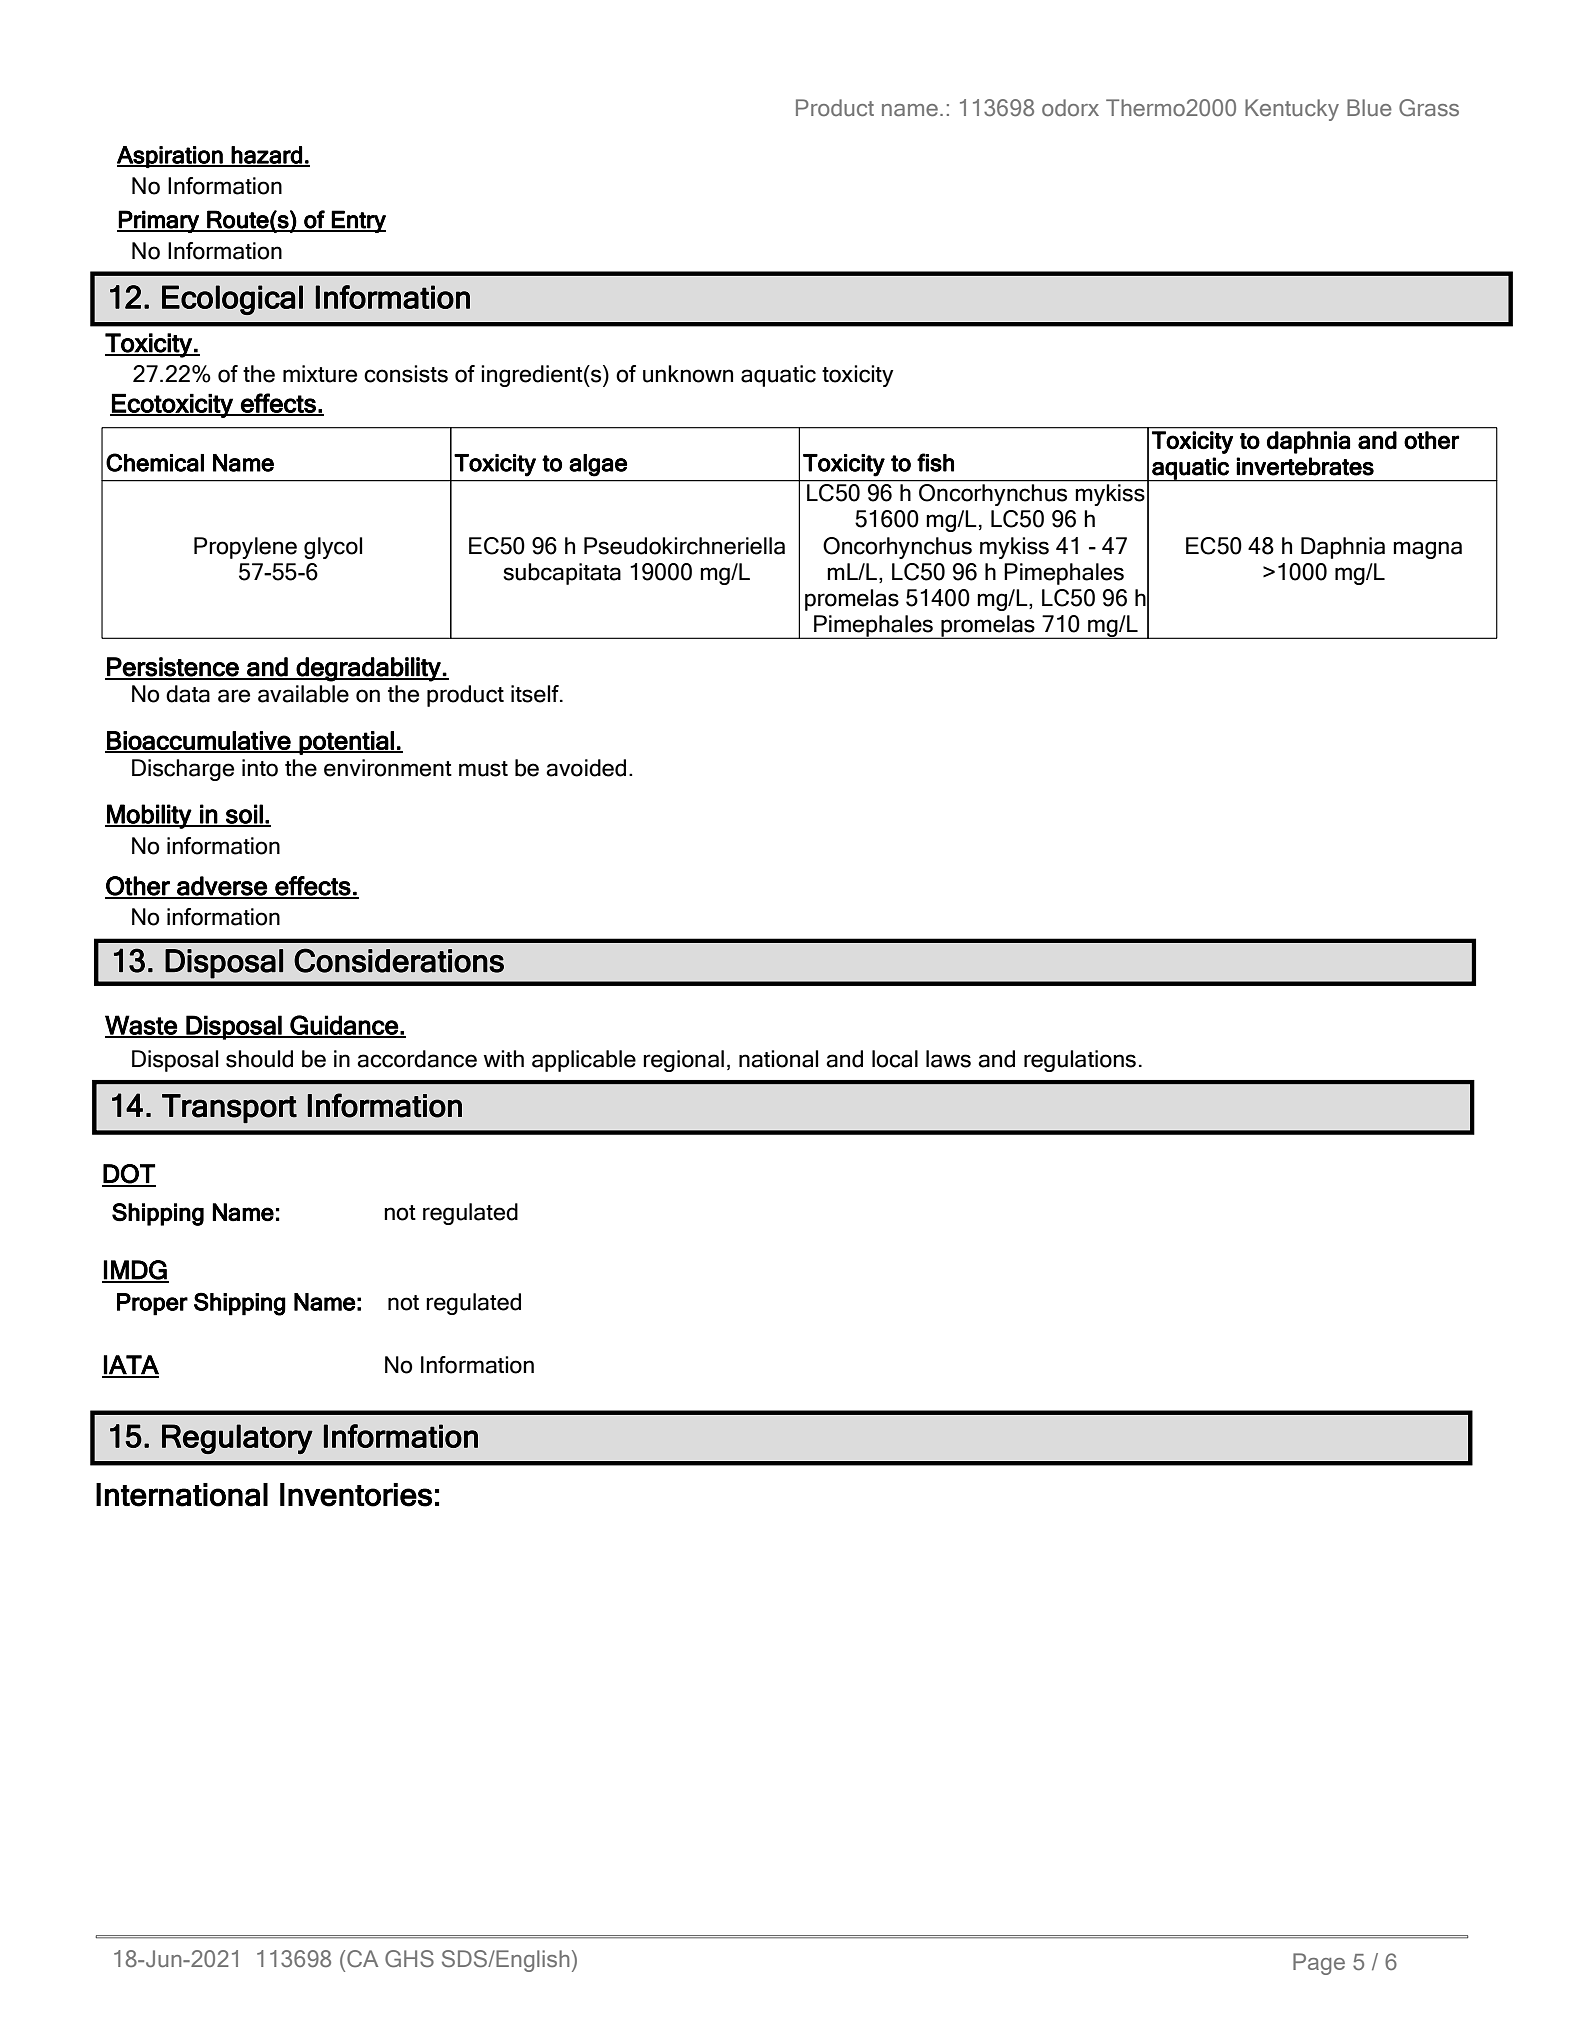  What do you see at coordinates (586, 768) in the screenshot?
I see `avoided` at bounding box center [586, 768].
